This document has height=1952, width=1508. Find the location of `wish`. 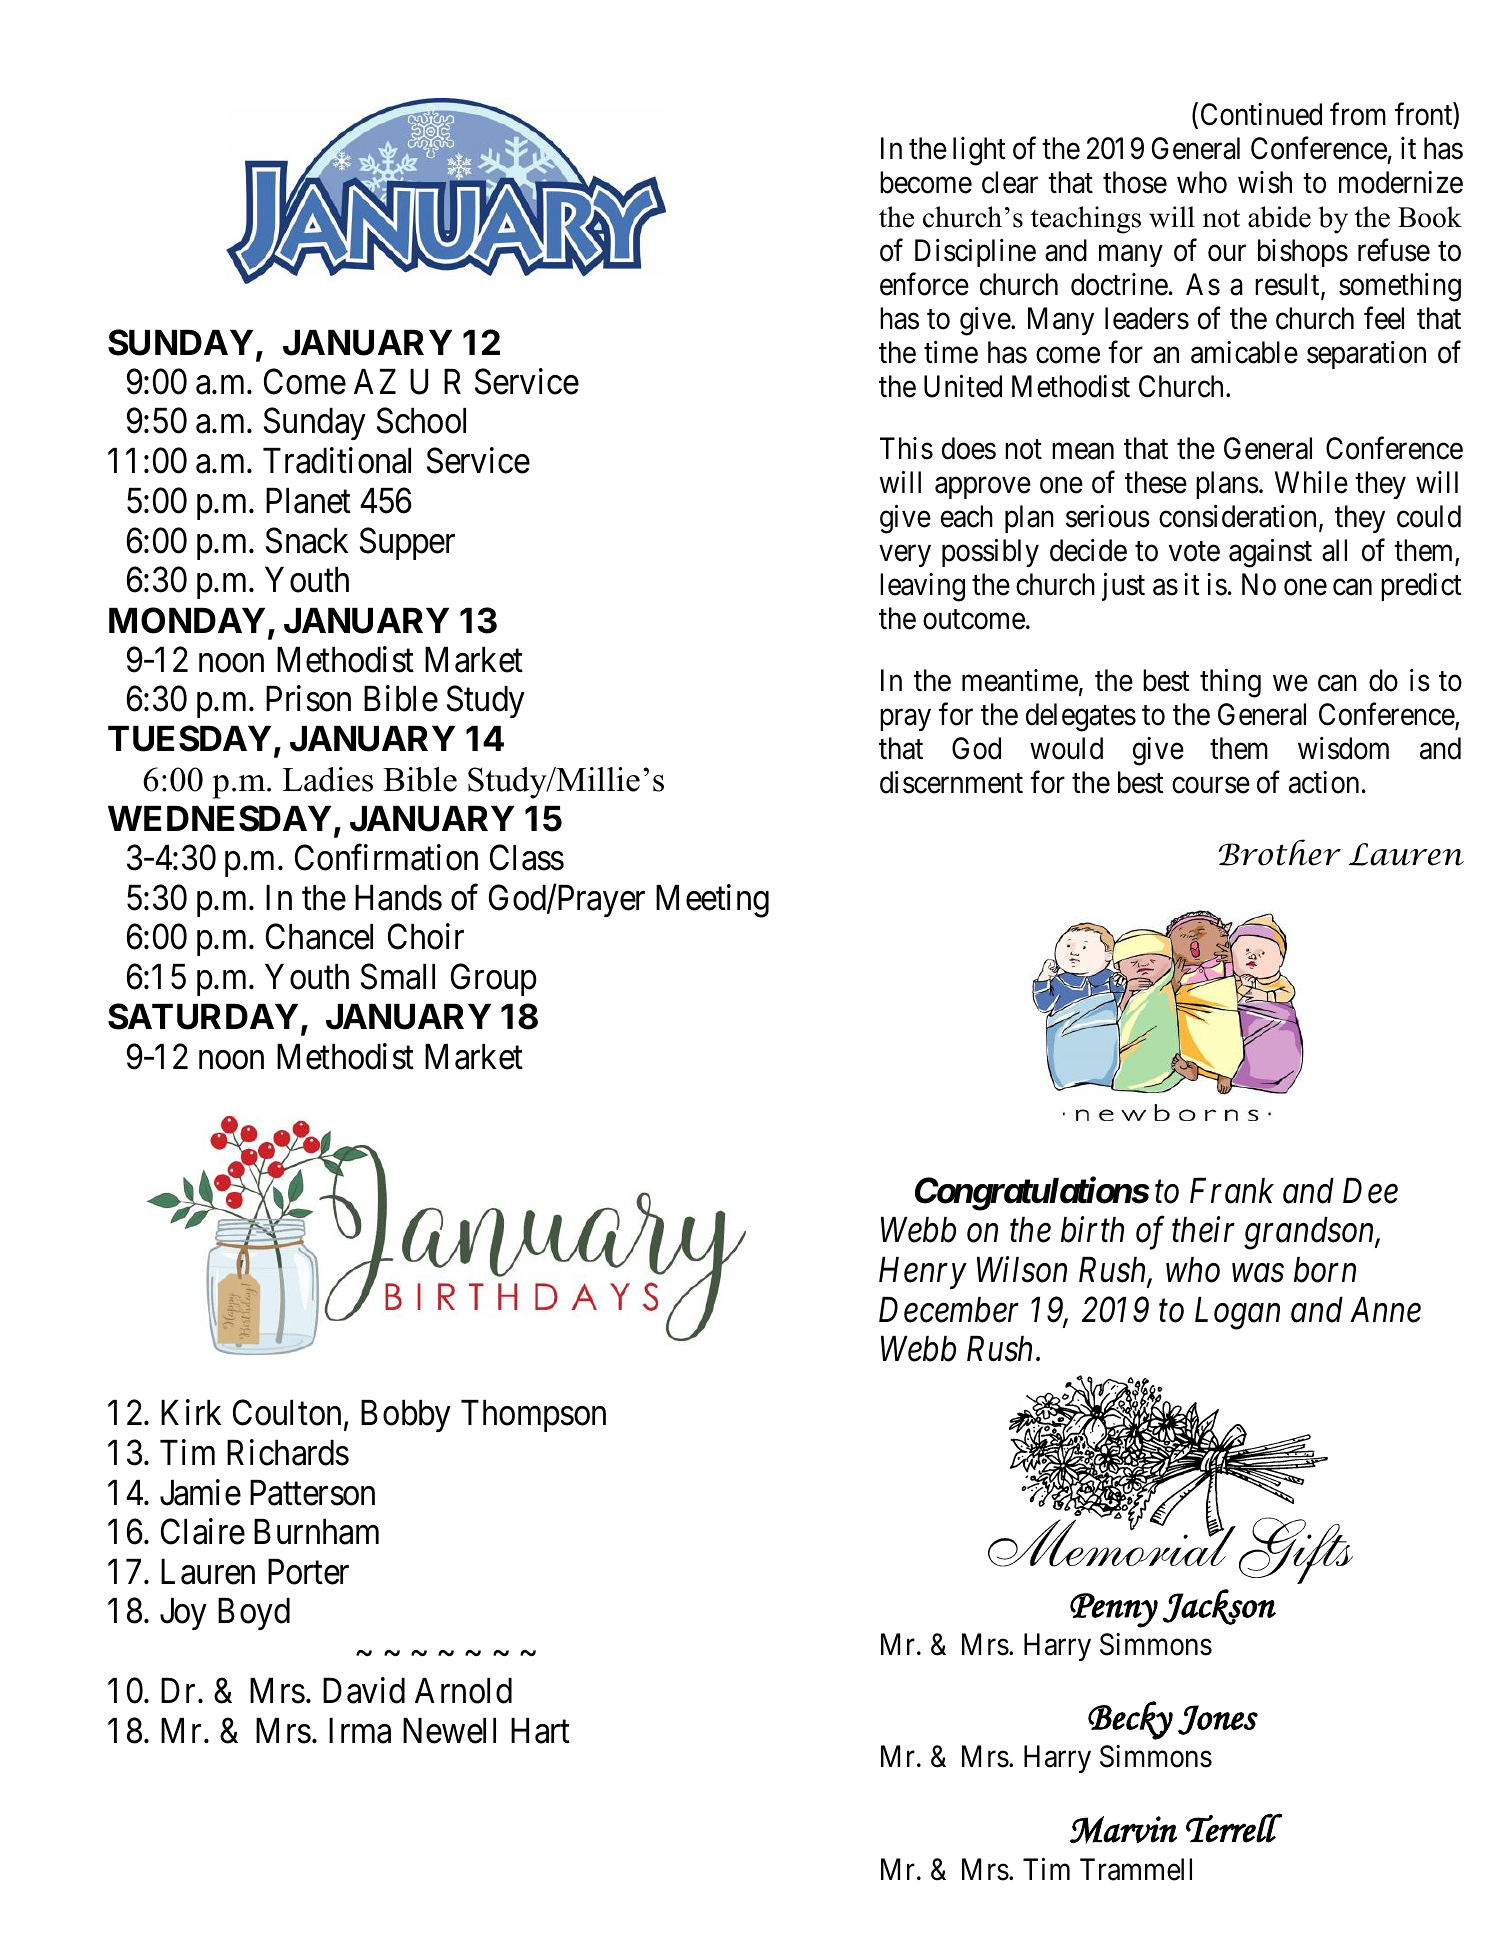

wish is located at coordinates (1265, 182).
